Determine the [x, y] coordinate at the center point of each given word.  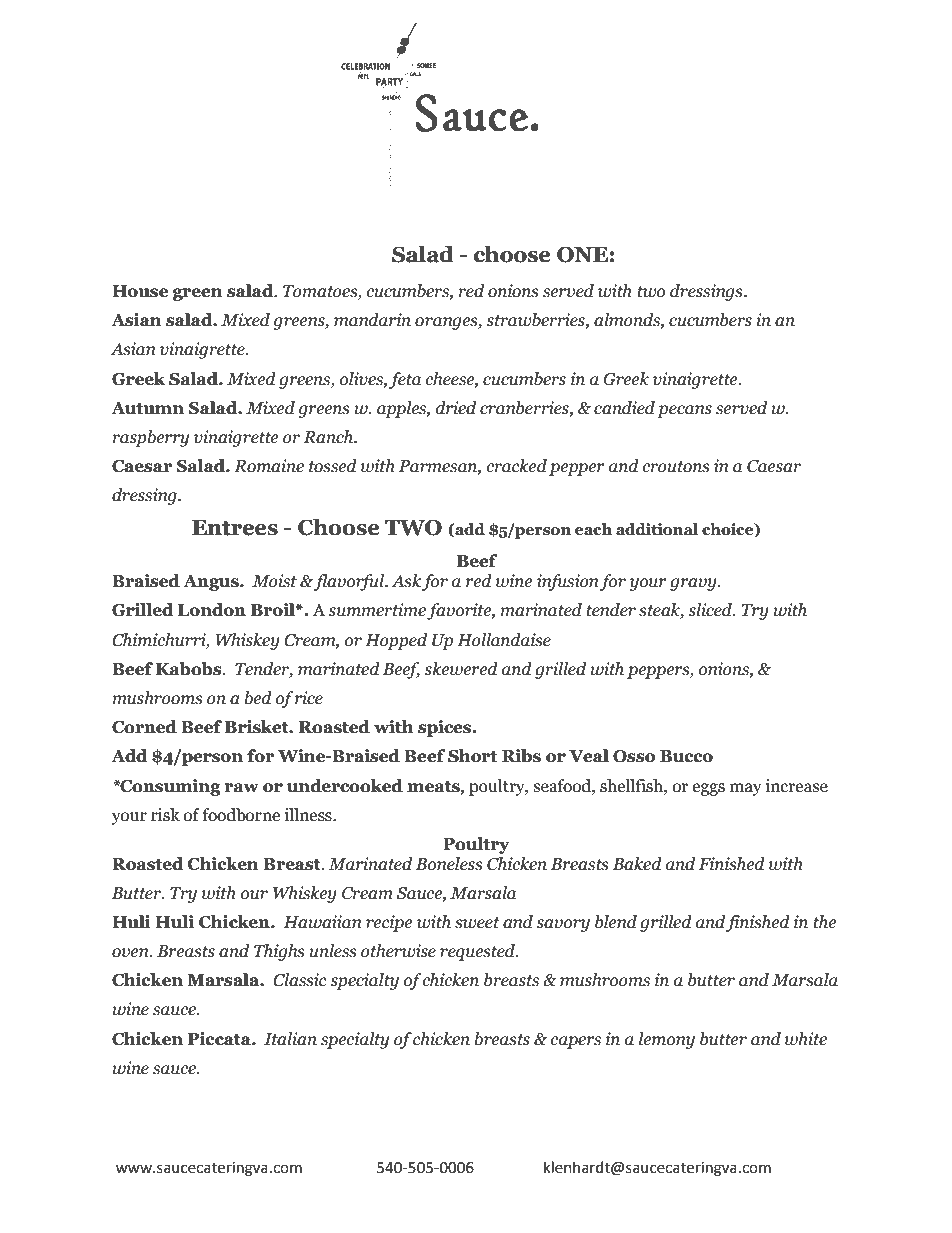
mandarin [372, 320]
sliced [711, 610]
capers [575, 1042]
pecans [684, 411]
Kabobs [190, 669]
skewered [461, 669]
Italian [290, 1039]
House [140, 291]
